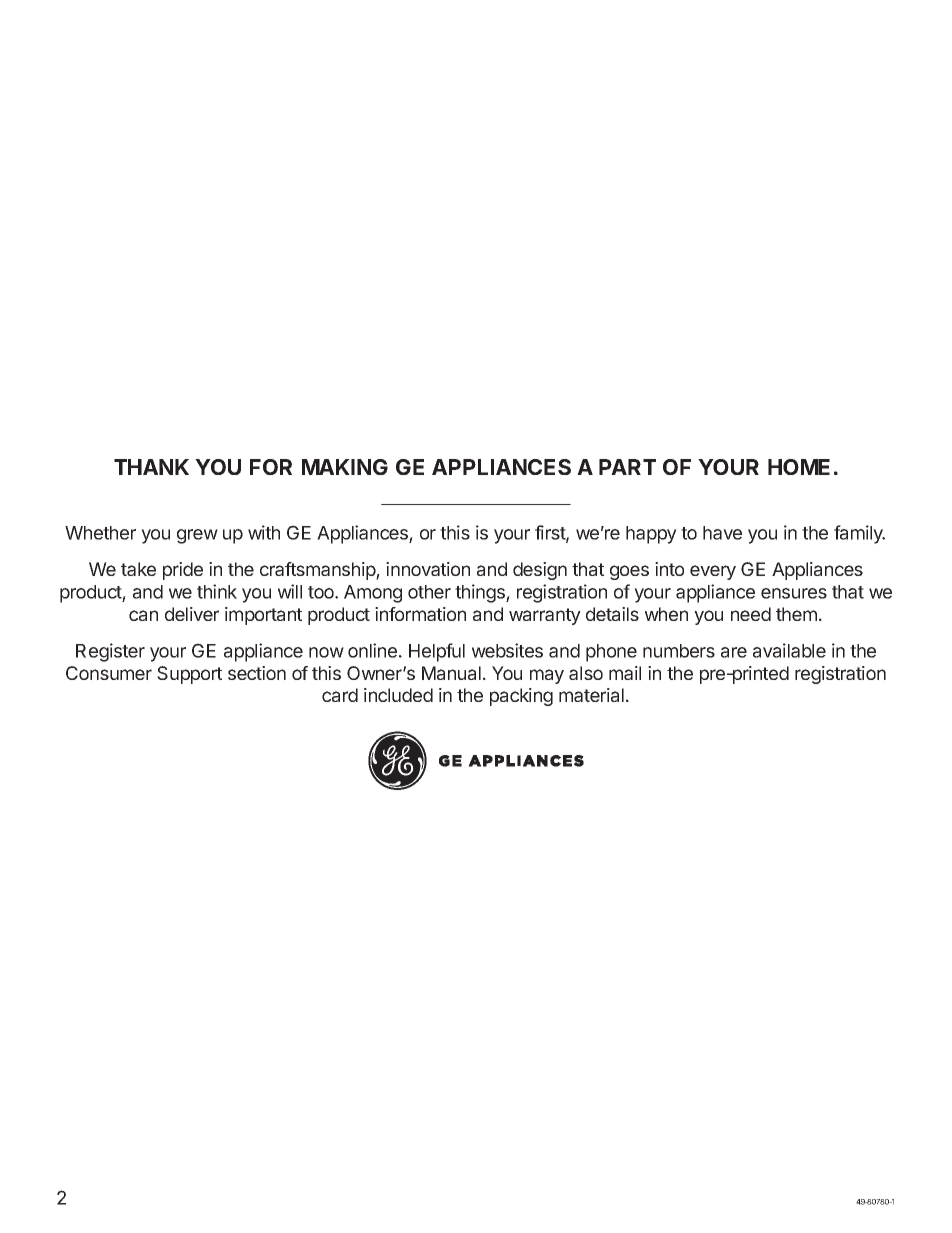 Image resolution: width=952 pixels, height=1233 pixels. I want to click on material, so click(591, 695).
